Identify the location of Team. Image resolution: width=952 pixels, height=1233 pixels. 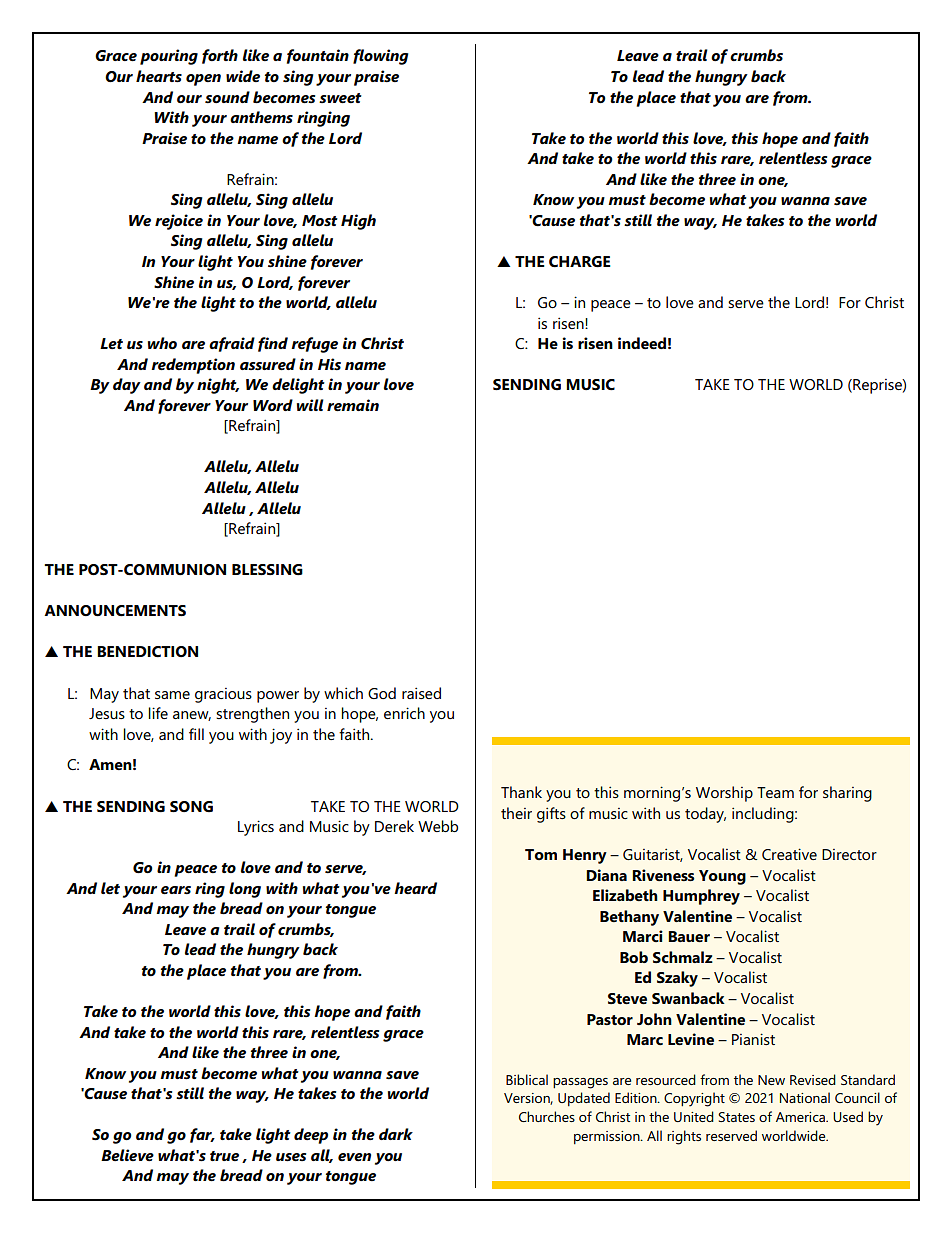
(775, 792).
